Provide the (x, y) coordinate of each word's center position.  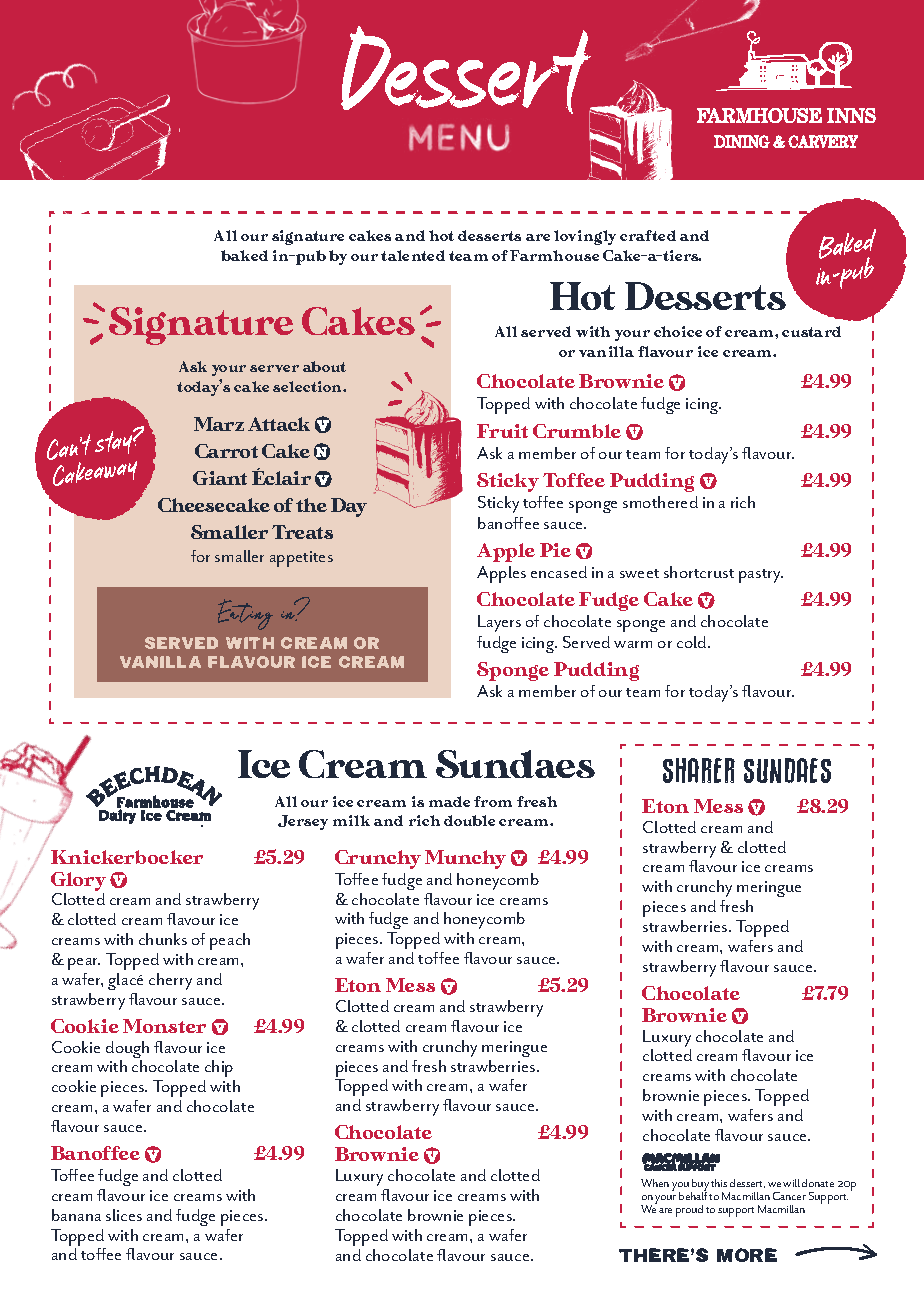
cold (693, 642)
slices (124, 1215)
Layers (499, 623)
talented (413, 255)
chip (219, 1070)
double (469, 820)
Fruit (502, 431)
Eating (245, 614)
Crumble (577, 431)
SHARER (699, 770)
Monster (164, 1026)
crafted (648, 235)
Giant (220, 478)
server (274, 368)
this (719, 1183)
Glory (78, 883)
